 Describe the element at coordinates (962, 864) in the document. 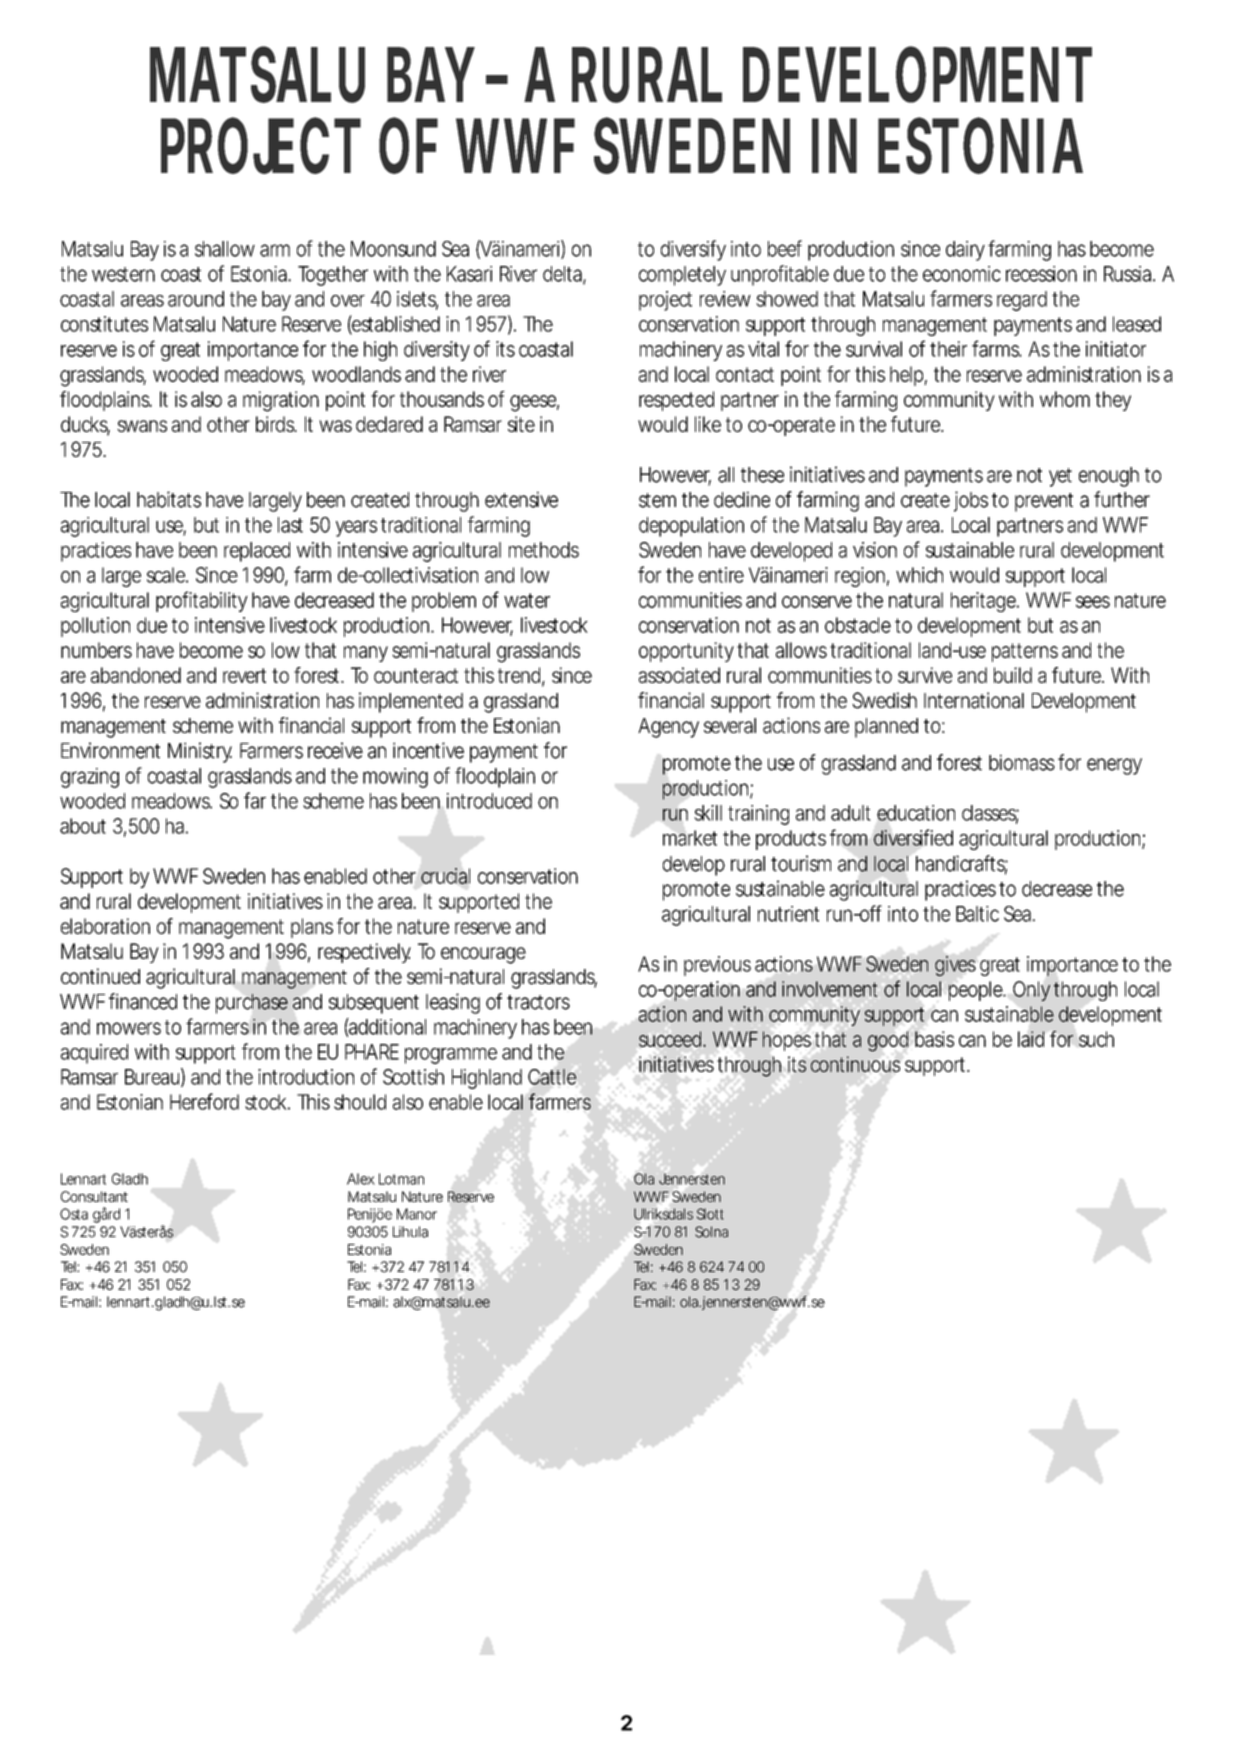

I see `handicrafts` at that location.
